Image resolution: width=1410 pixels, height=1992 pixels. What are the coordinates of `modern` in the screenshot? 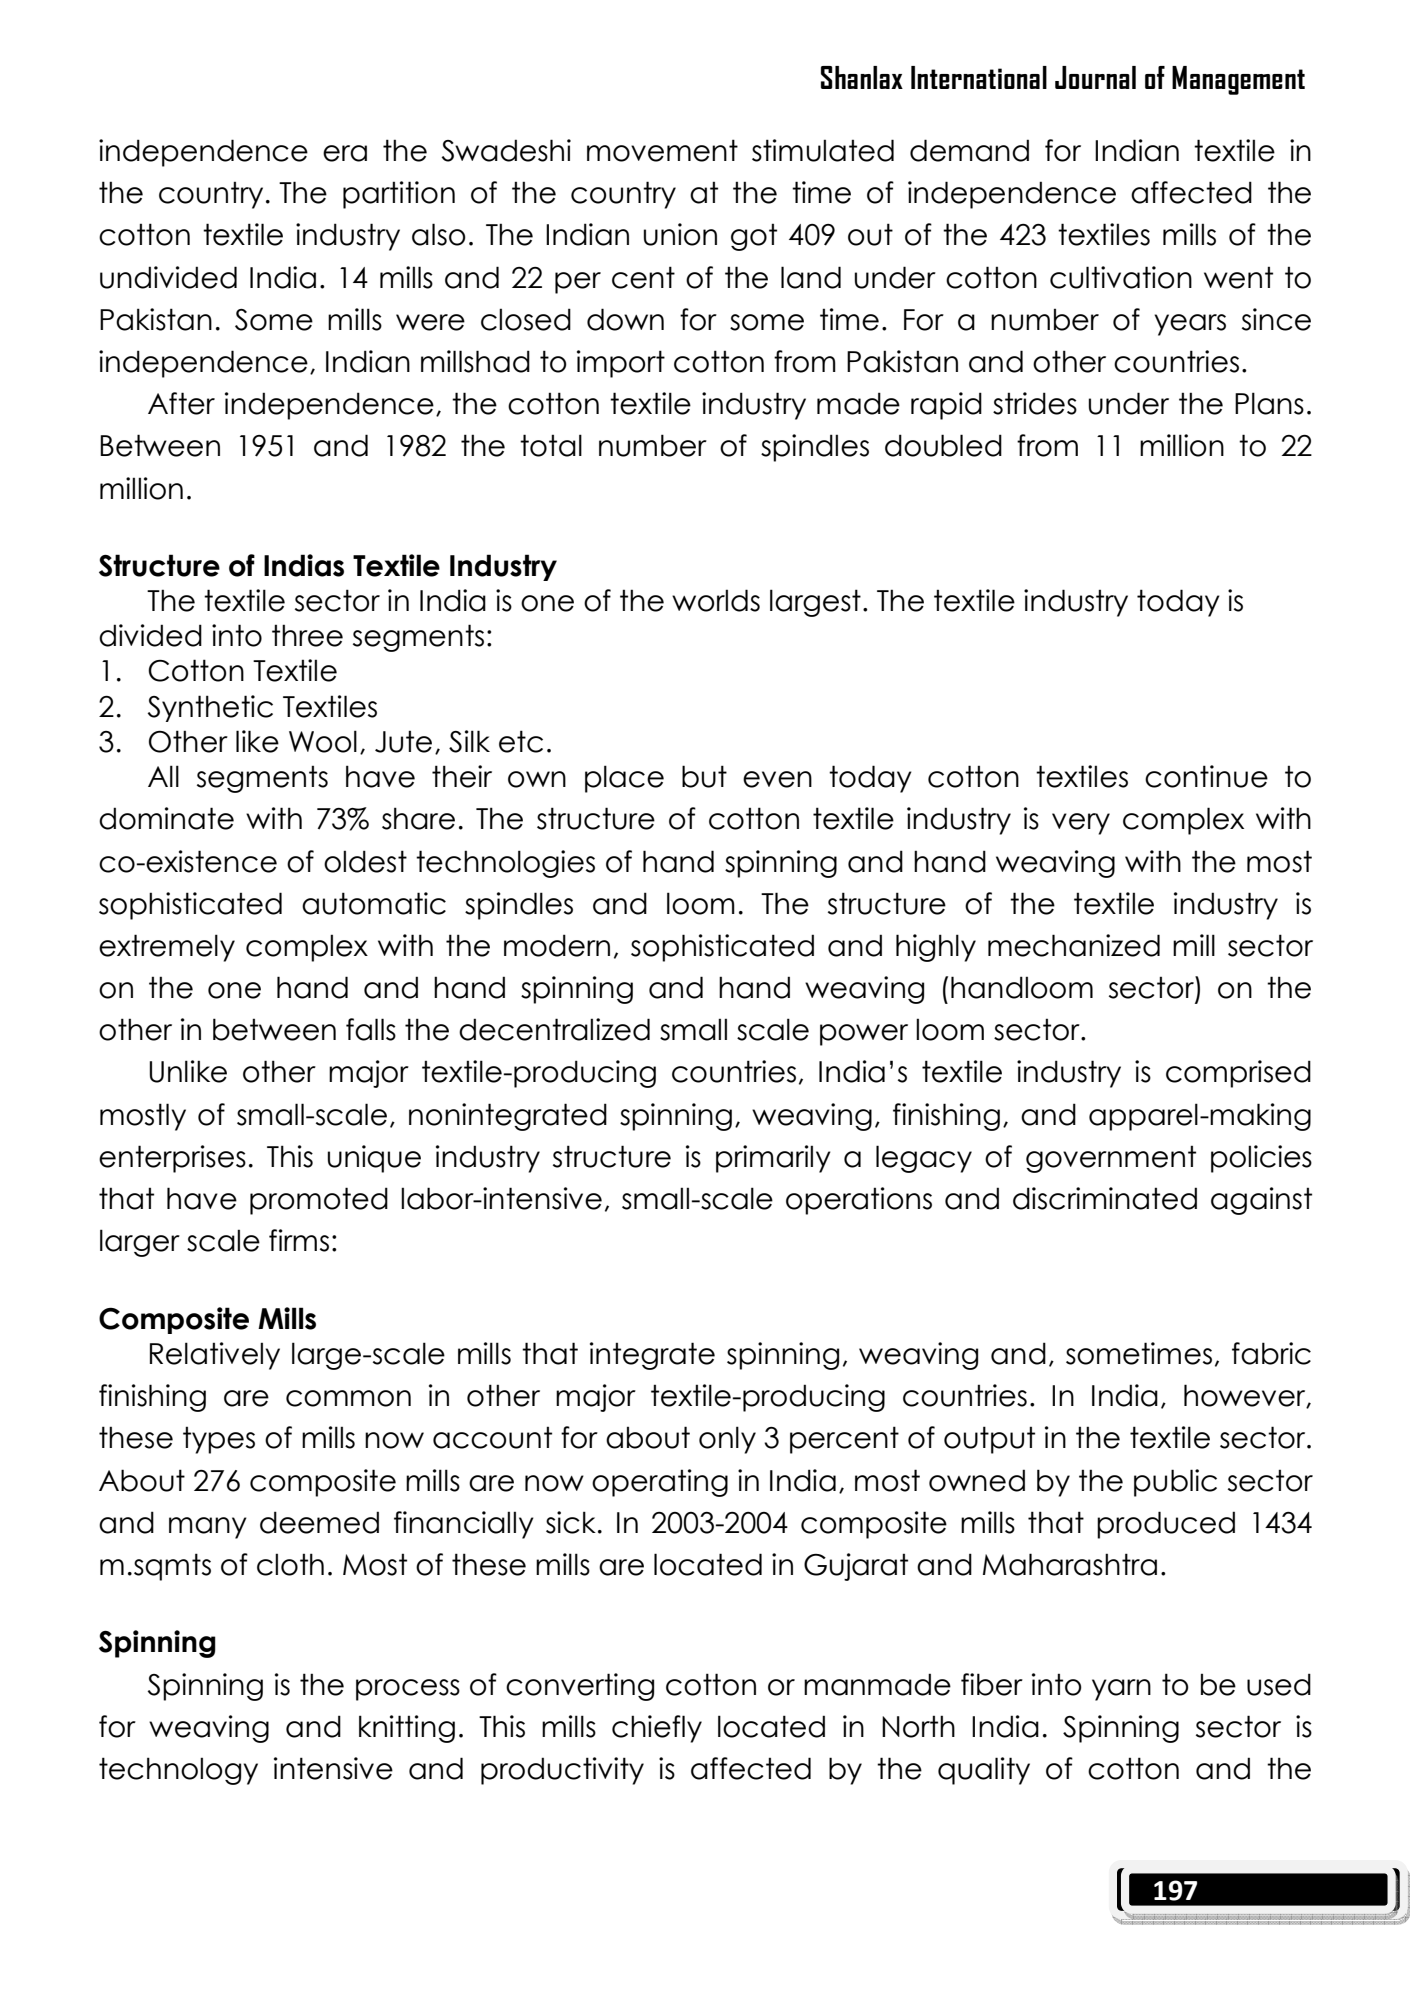 It's located at (557, 945).
